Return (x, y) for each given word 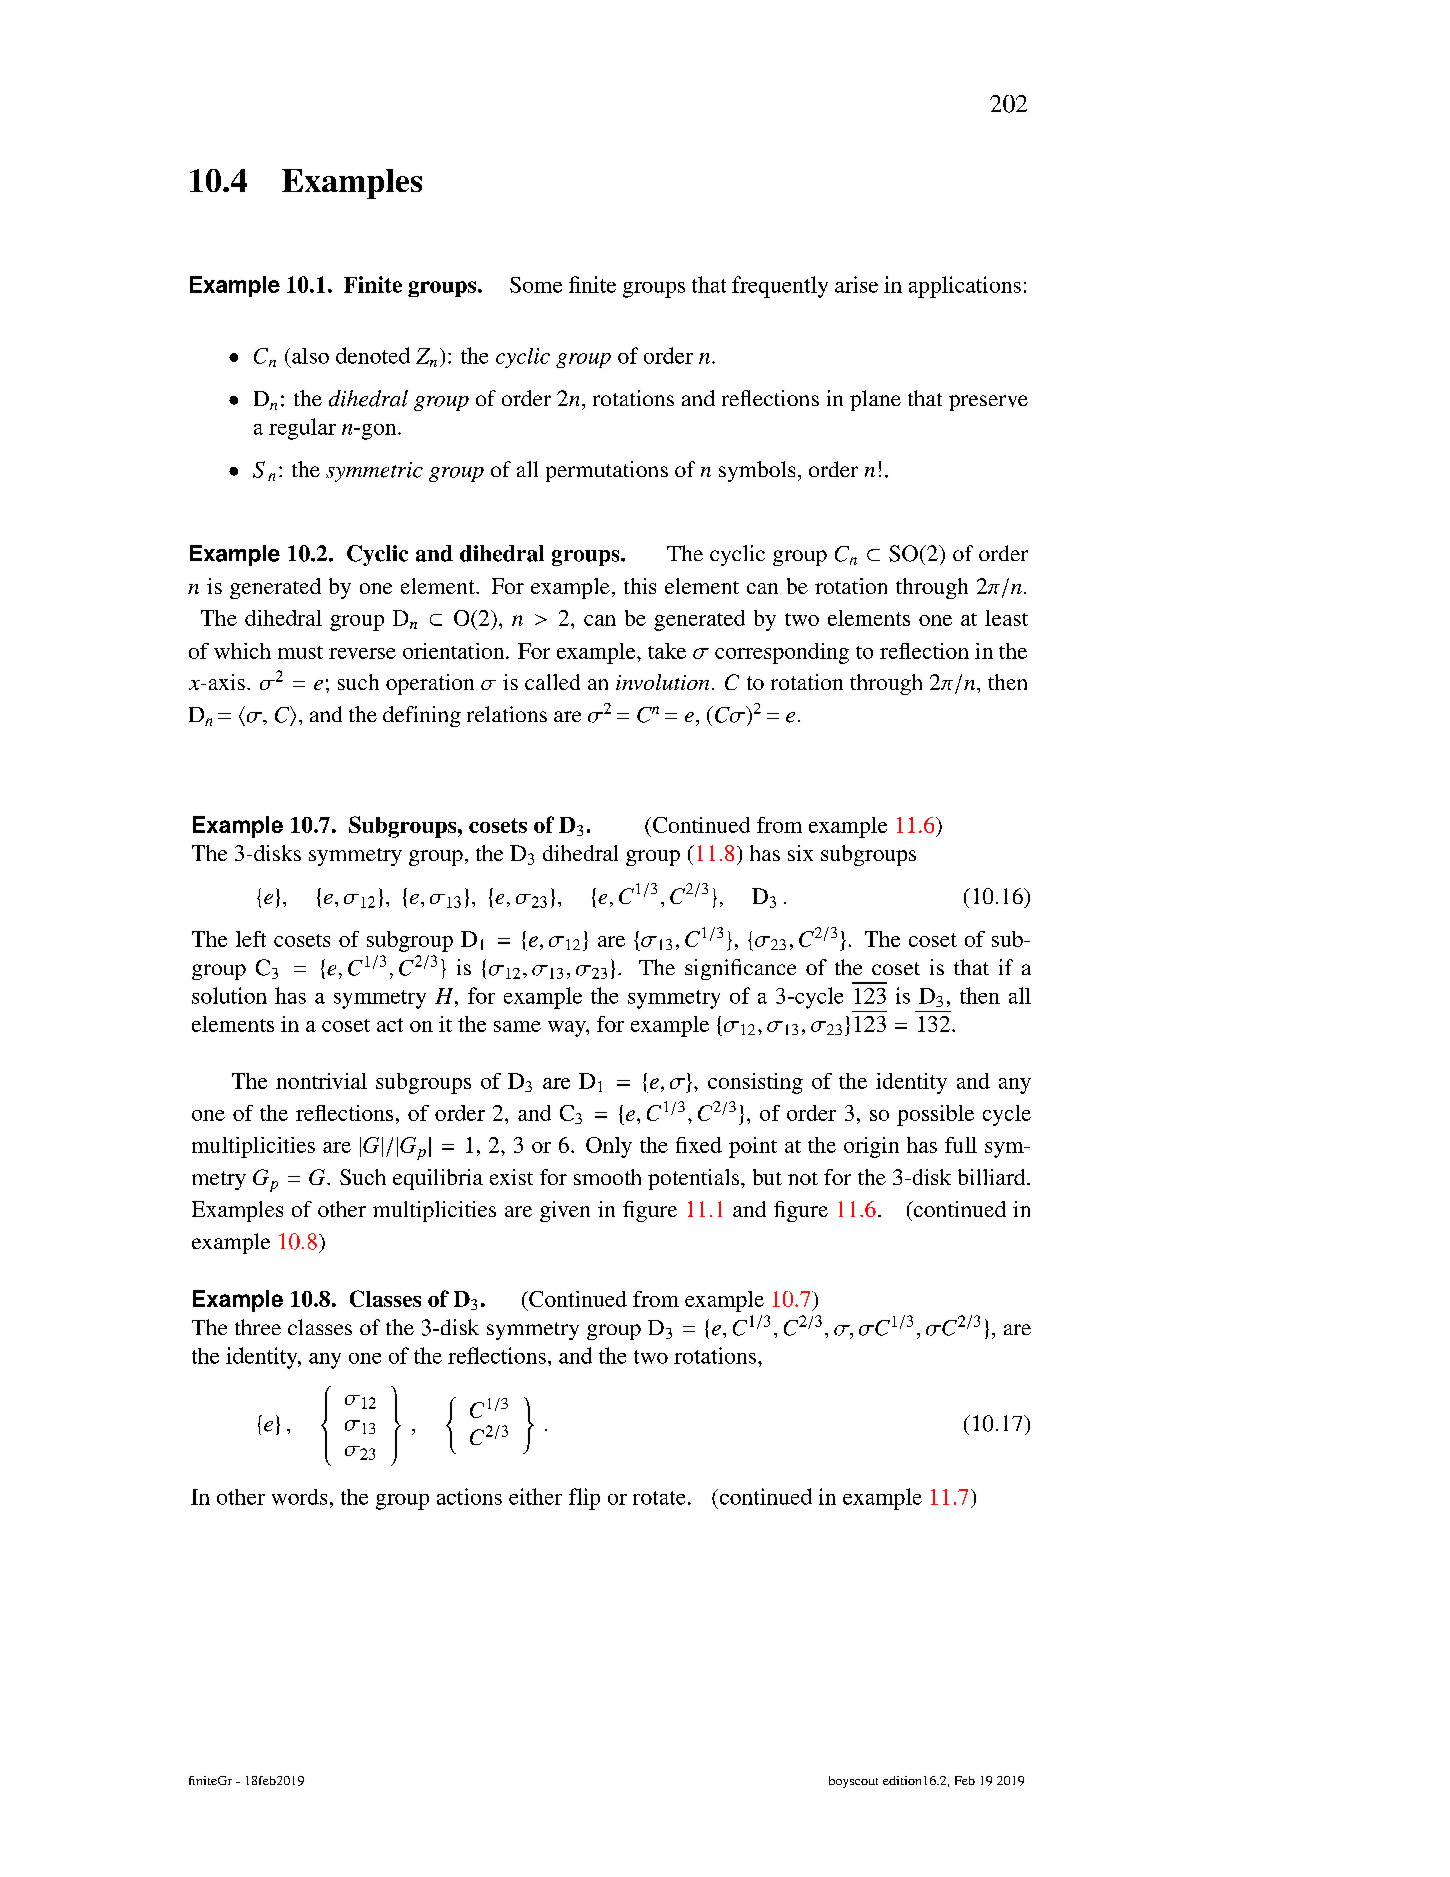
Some (536, 285)
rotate (659, 1498)
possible (935, 1115)
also (310, 356)
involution (662, 682)
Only (609, 1147)
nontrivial (321, 1081)
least (1006, 618)
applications (965, 287)
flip (584, 1499)
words (299, 1497)
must (300, 652)
